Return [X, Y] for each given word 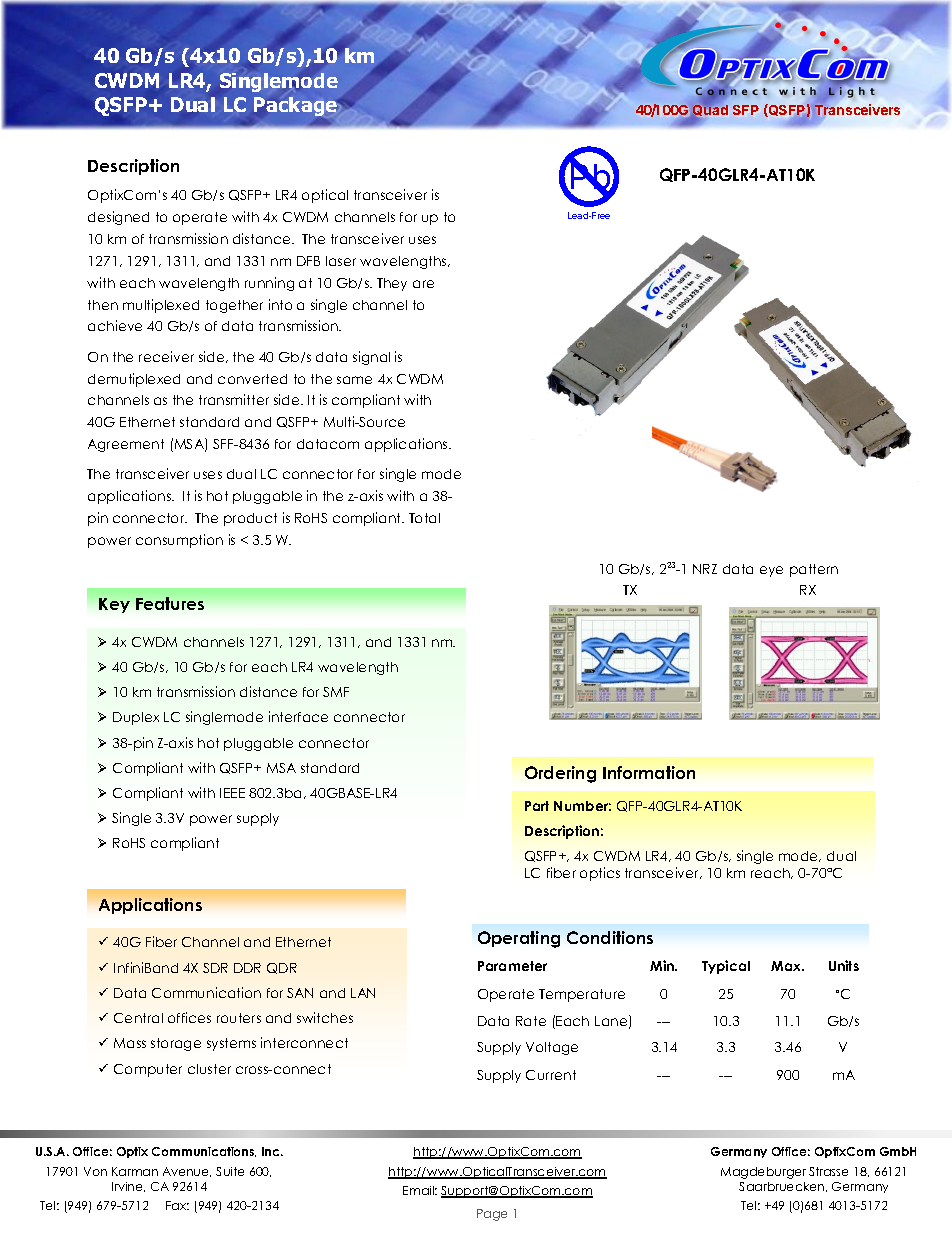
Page [492, 1215]
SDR [215, 968]
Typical [726, 967]
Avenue [187, 1172]
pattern [814, 570]
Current [551, 1075]
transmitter [234, 399]
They [392, 284]
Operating [519, 939]
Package [296, 106]
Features [170, 603]
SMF [336, 692]
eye [771, 571]
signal [371, 358]
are [423, 284]
